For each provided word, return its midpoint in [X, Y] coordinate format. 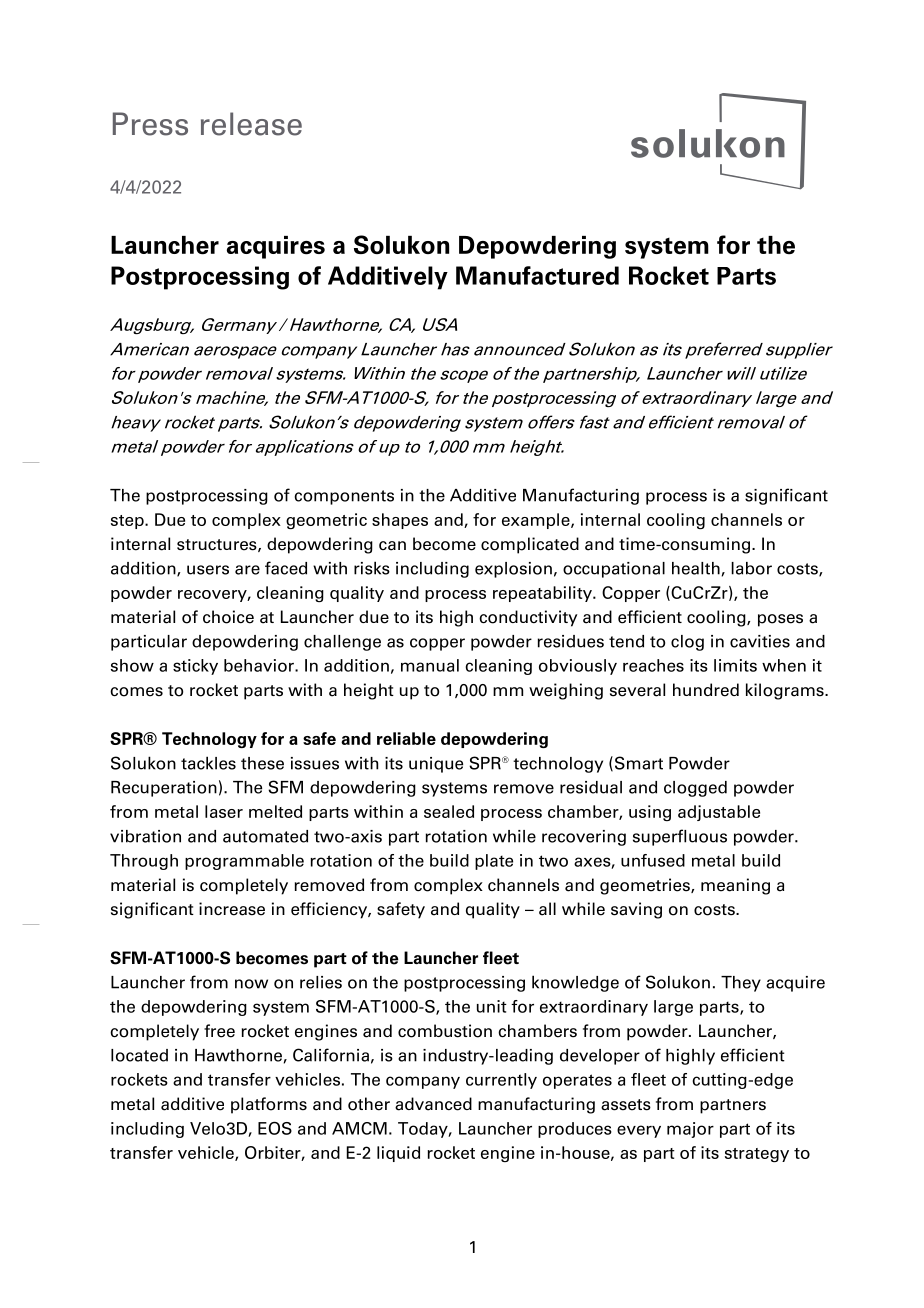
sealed [449, 811]
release [251, 124]
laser [224, 811]
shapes [400, 521]
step [128, 522]
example [537, 521]
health [696, 568]
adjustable [719, 813]
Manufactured [537, 275]
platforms [269, 1105]
